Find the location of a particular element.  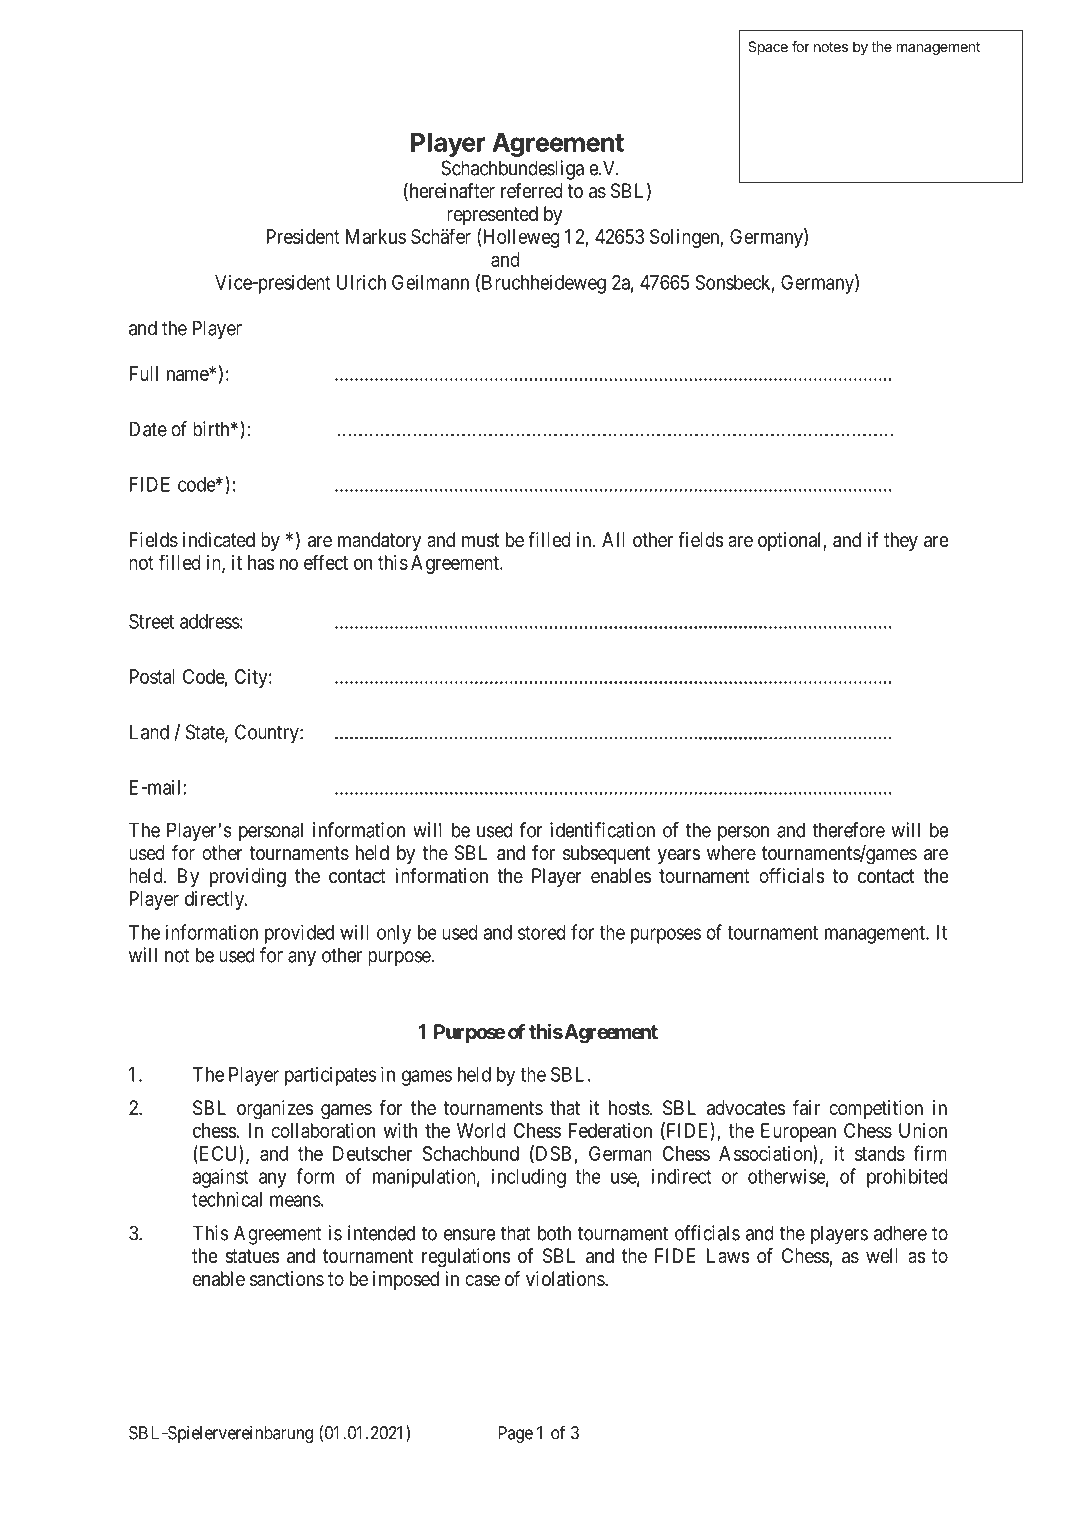

Page is located at coordinates (515, 1434).
